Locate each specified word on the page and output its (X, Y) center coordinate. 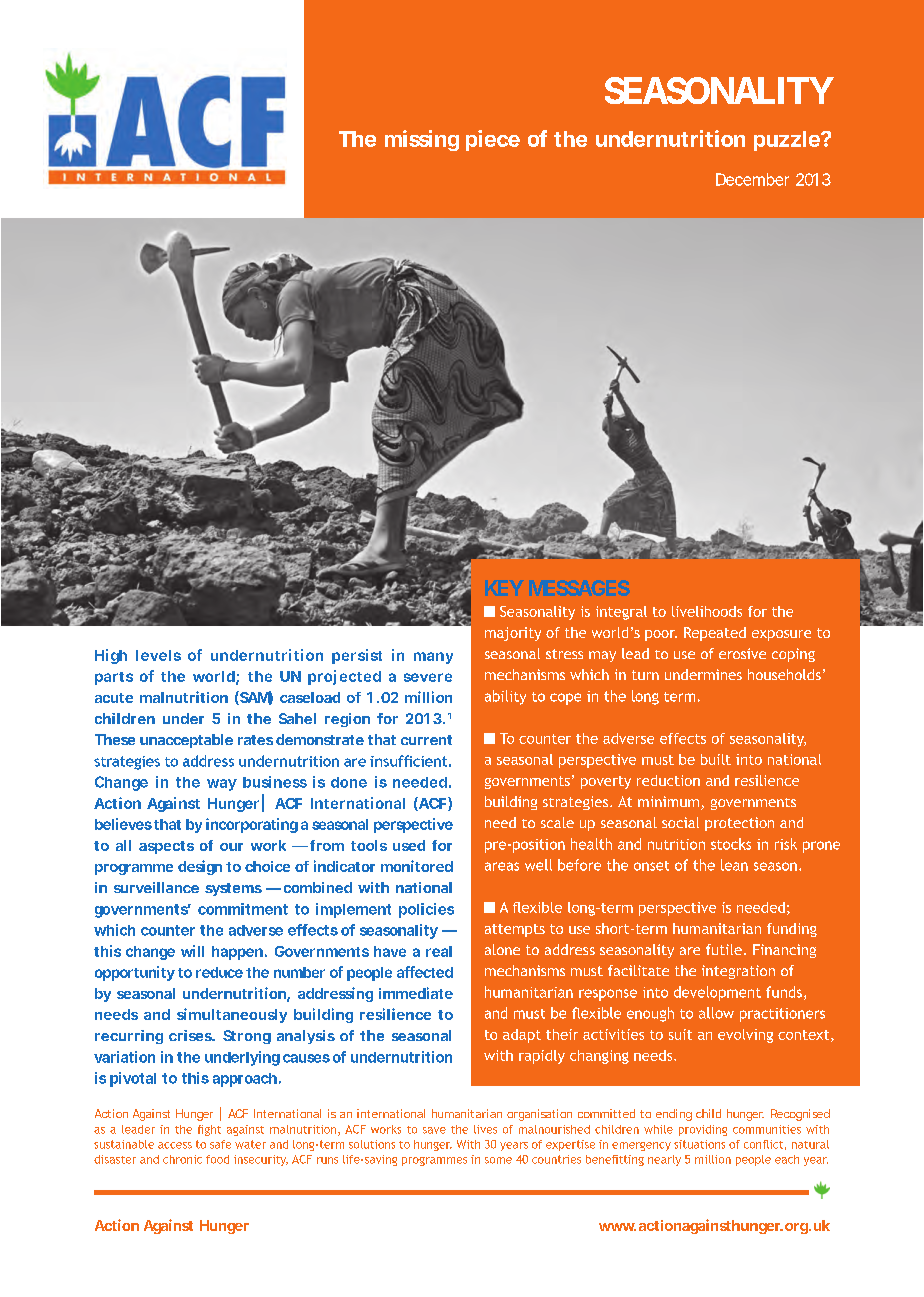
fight (209, 1130)
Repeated (715, 634)
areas (502, 866)
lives (485, 1129)
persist (357, 656)
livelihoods (707, 611)
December (752, 179)
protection (739, 824)
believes (123, 824)
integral (621, 613)
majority (513, 634)
